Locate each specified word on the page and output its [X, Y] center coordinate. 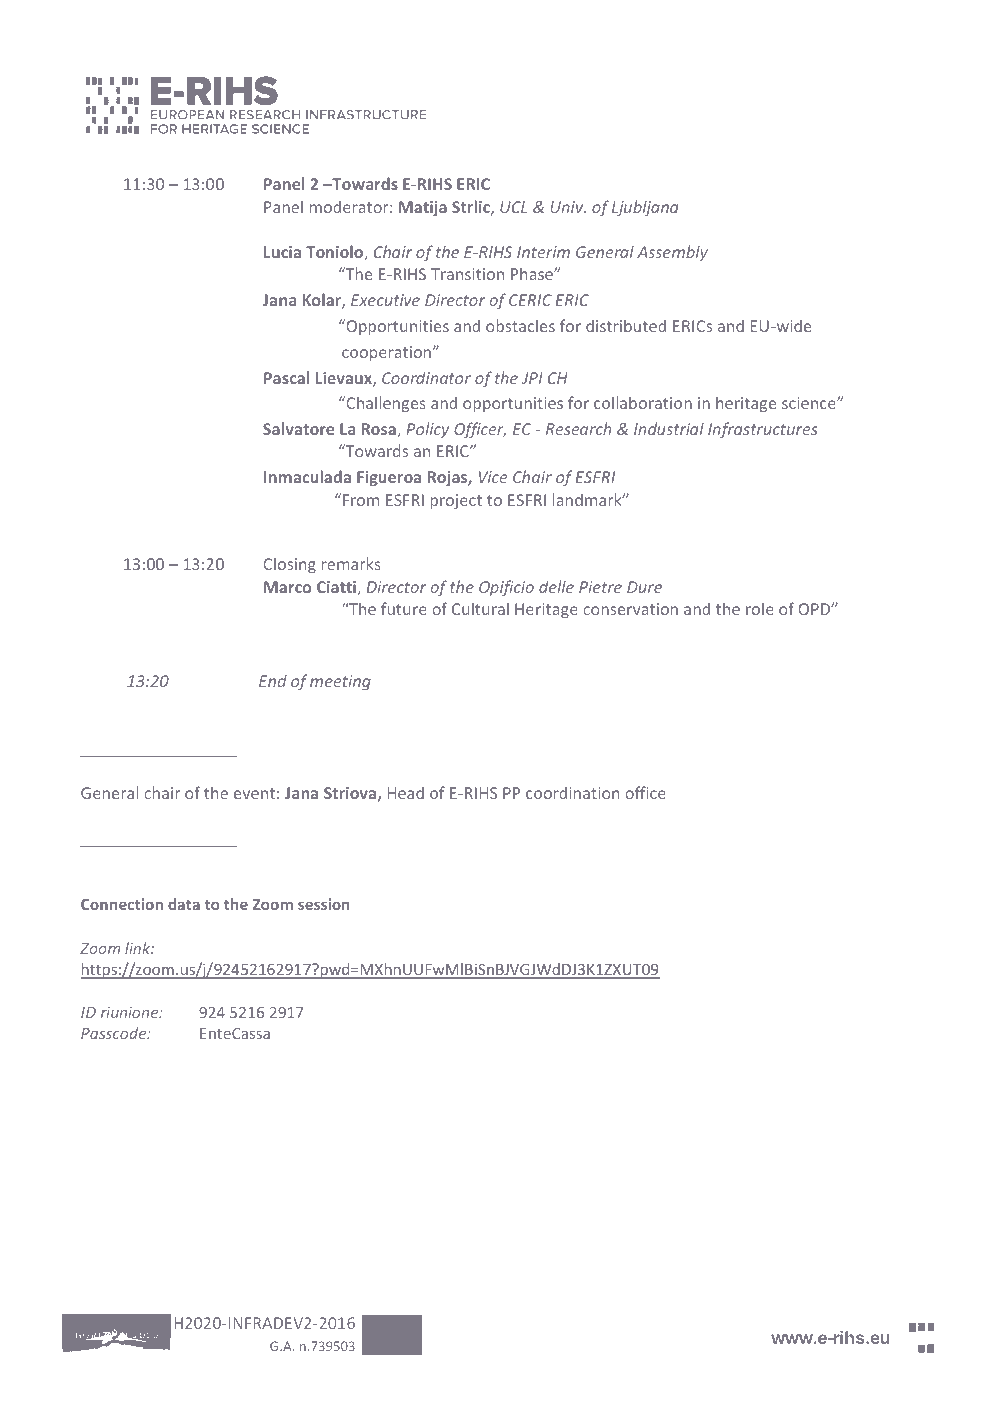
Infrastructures [763, 430]
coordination [572, 792]
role [760, 608]
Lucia [282, 252]
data [184, 904]
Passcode [115, 1033]
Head [406, 793]
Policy [427, 430]
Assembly [672, 253]
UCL [513, 207]
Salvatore [298, 428]
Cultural [480, 608]
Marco [287, 587]
